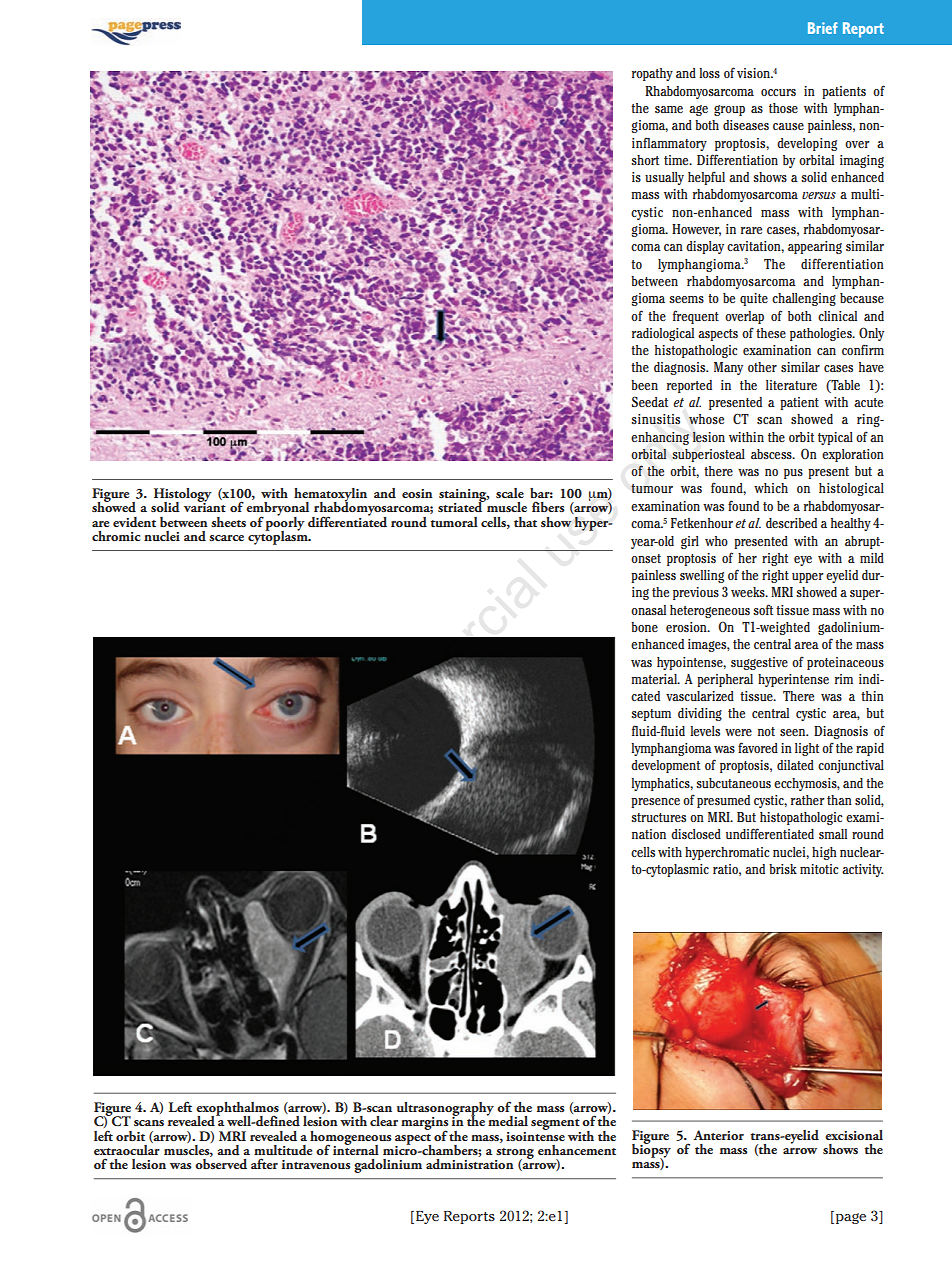 This screenshot has height=1270, width=952. Describe the element at coordinates (771, 333) in the screenshot. I see `these` at that location.
